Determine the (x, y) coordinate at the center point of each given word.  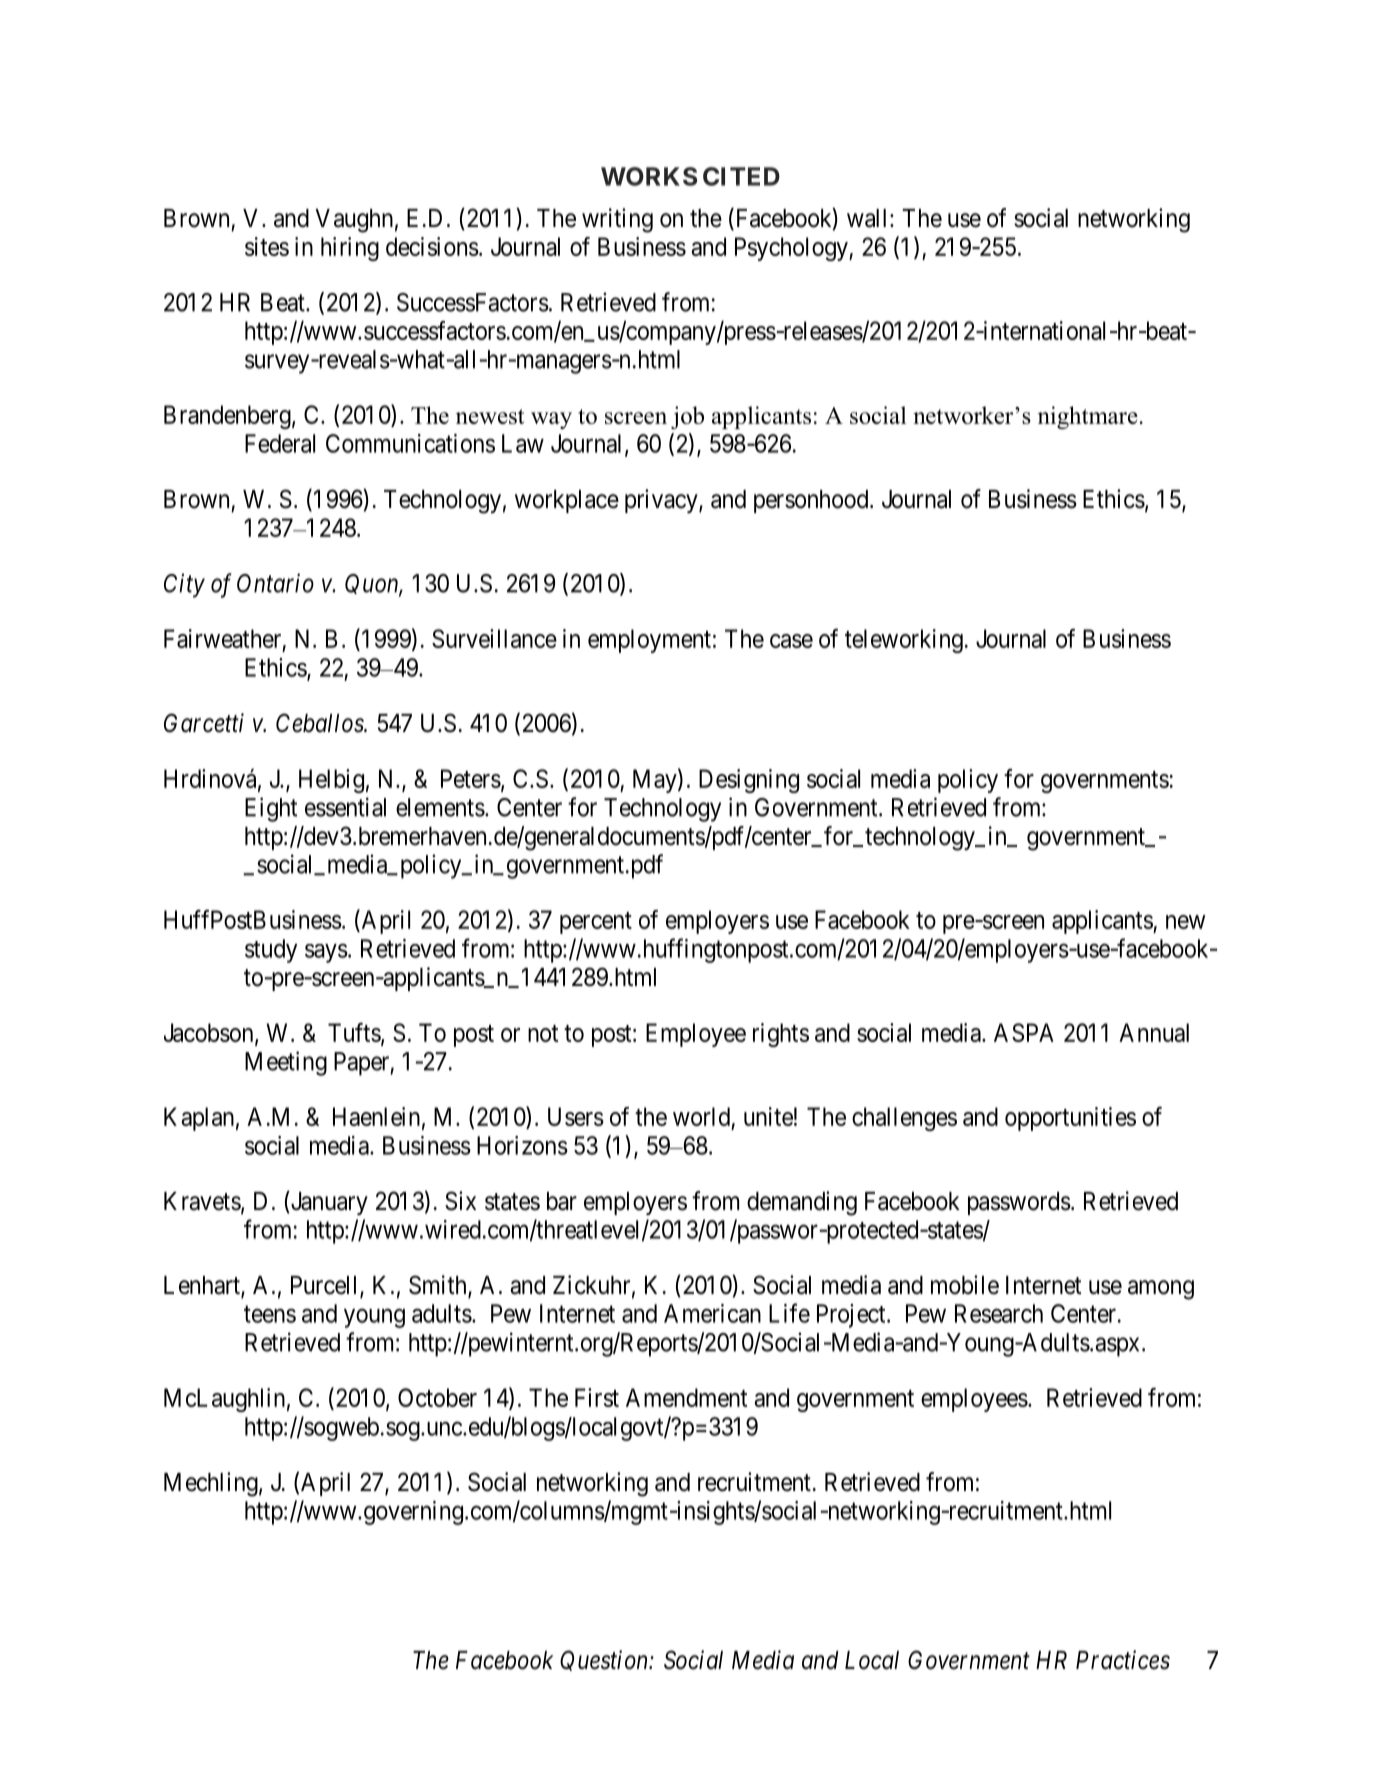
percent (596, 923)
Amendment (686, 1397)
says (326, 953)
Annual (1154, 1032)
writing (617, 220)
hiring (350, 249)
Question (605, 1660)
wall (869, 218)
